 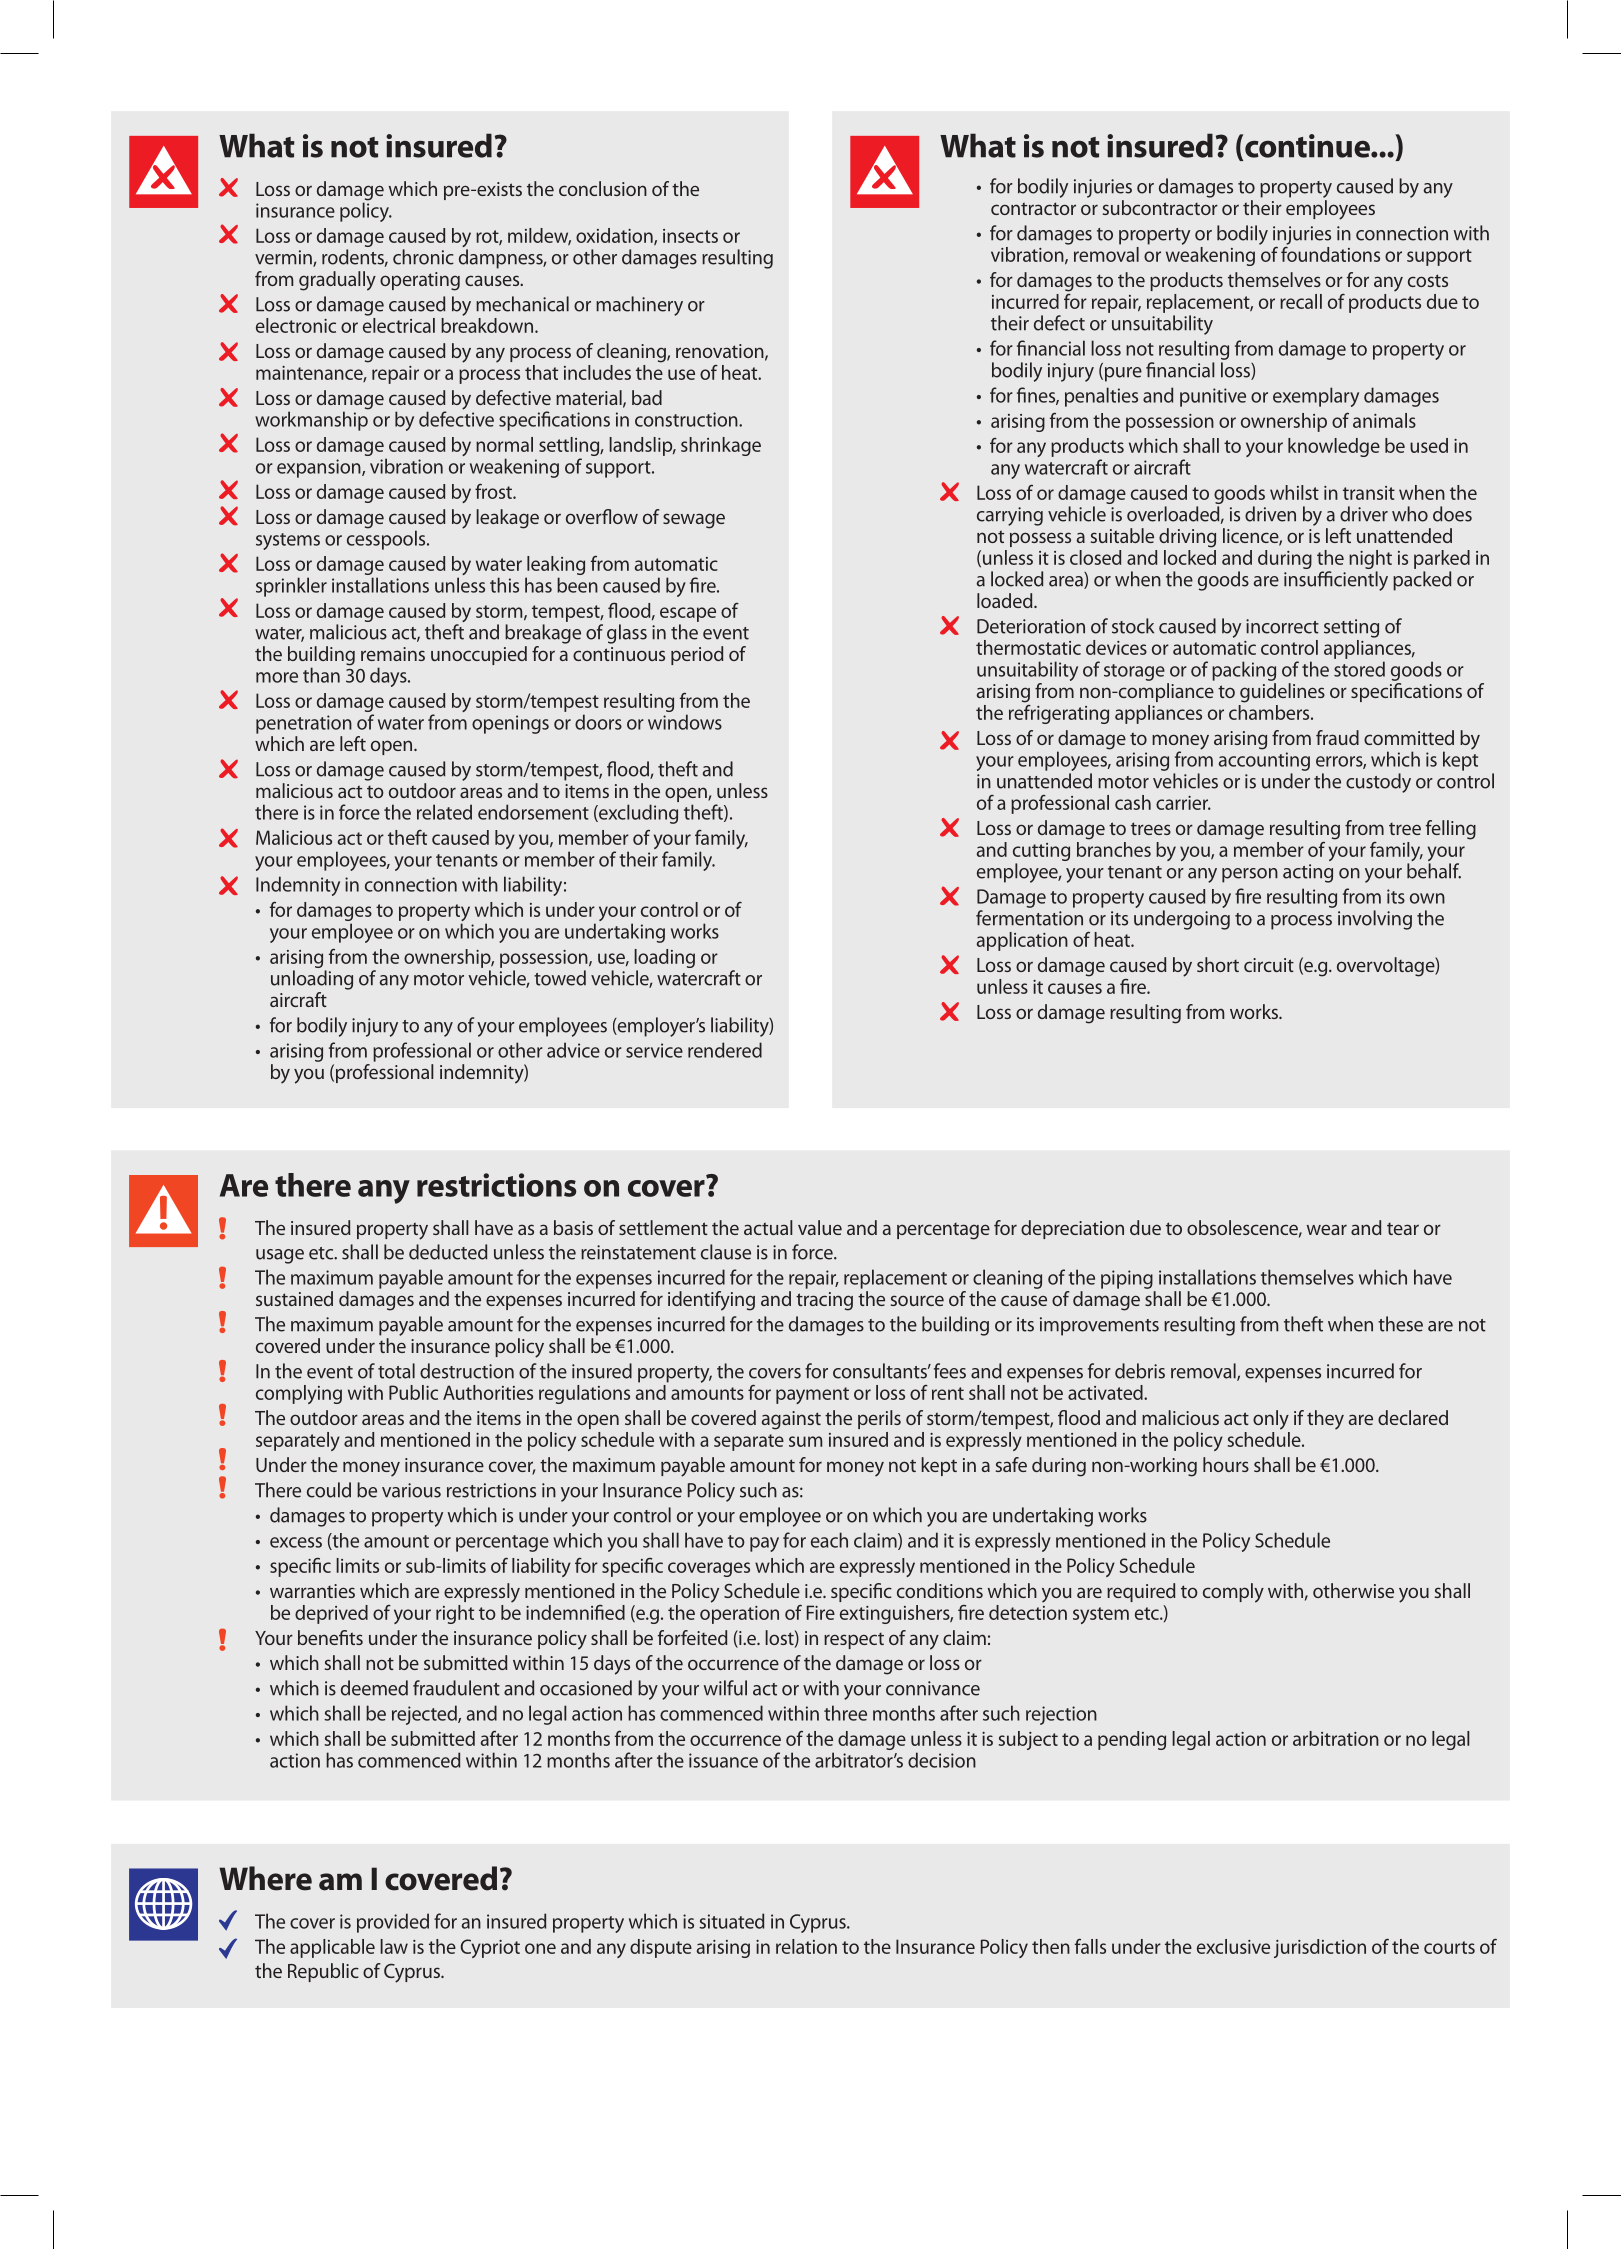 I want to click on relation, so click(x=806, y=1946).
